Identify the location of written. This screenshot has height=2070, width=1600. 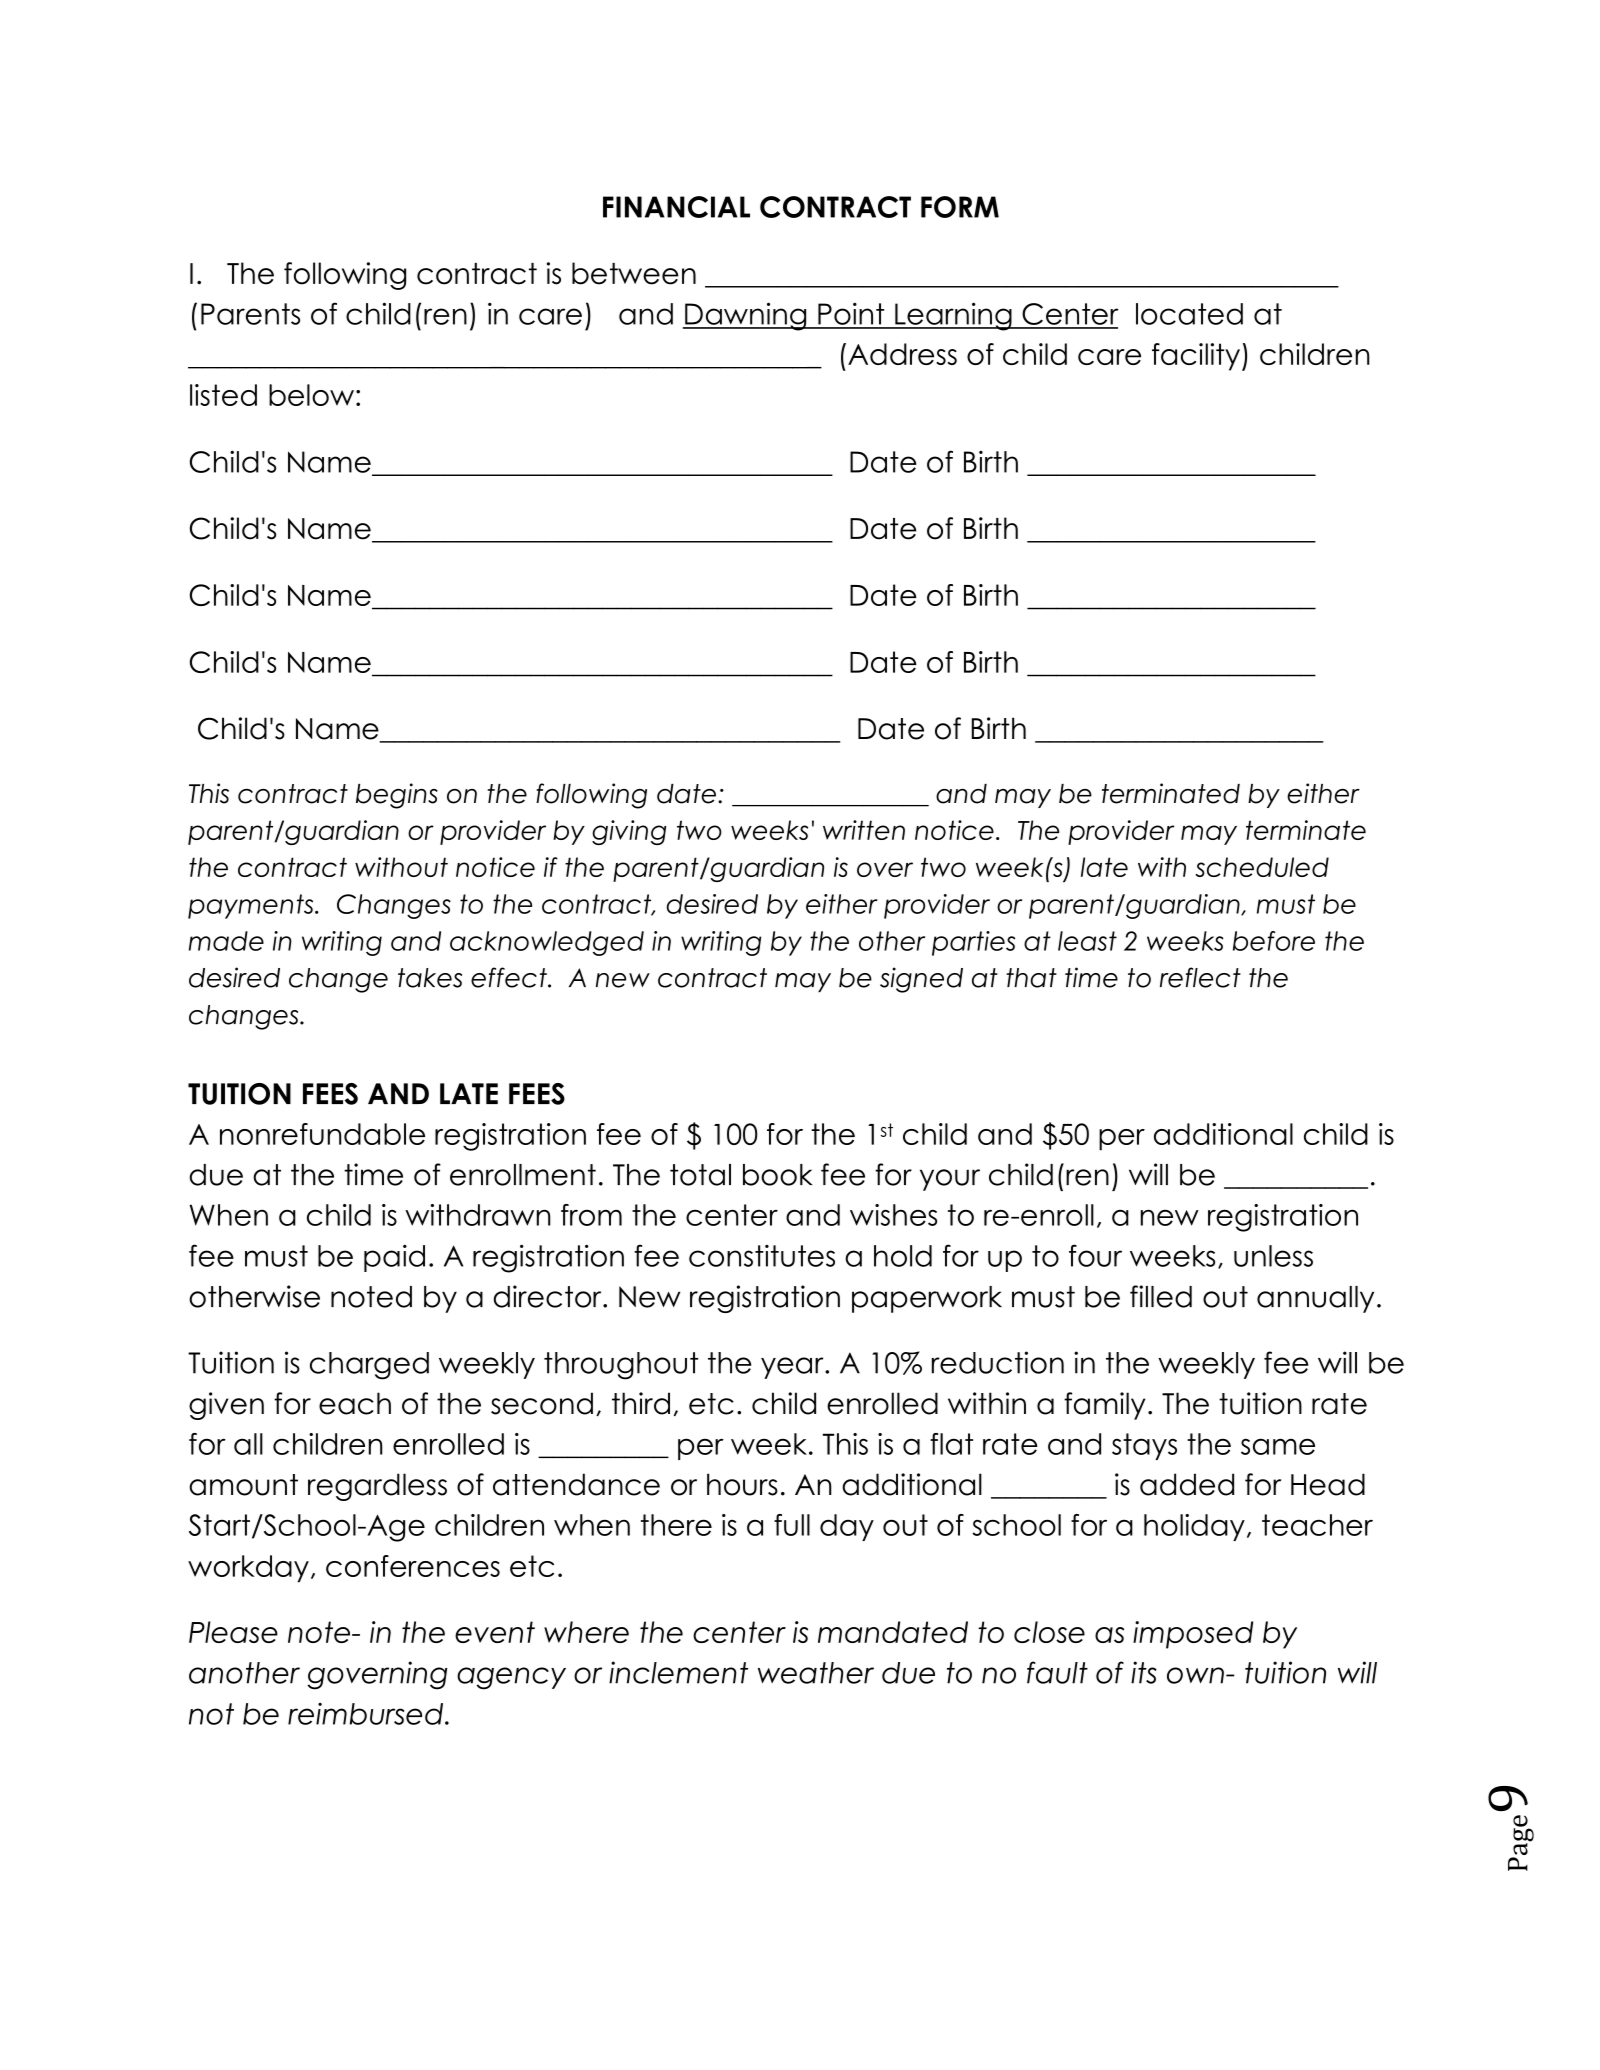
(864, 830).
